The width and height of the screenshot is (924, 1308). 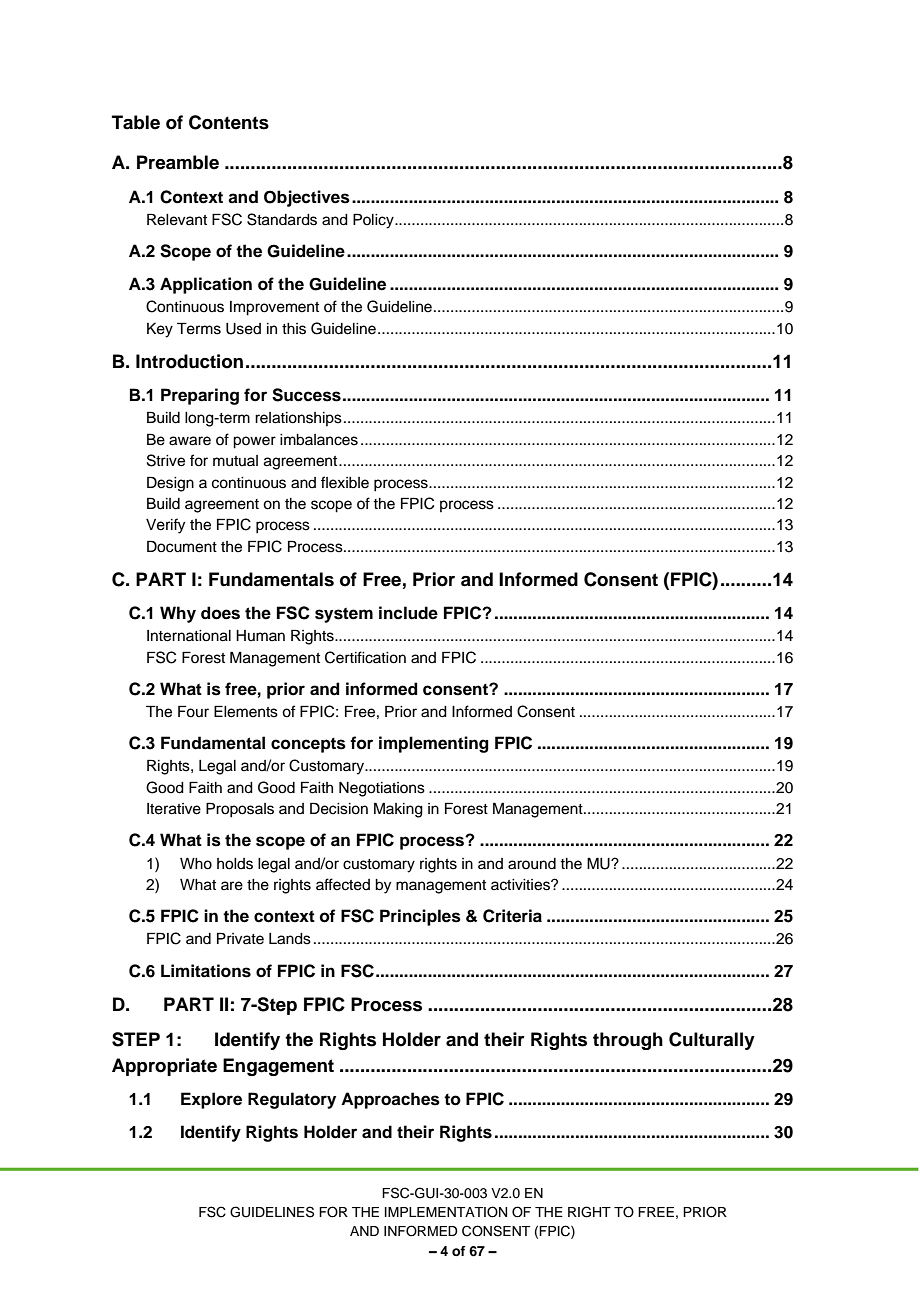 What do you see at coordinates (178, 162) in the screenshot?
I see `Preamble` at bounding box center [178, 162].
